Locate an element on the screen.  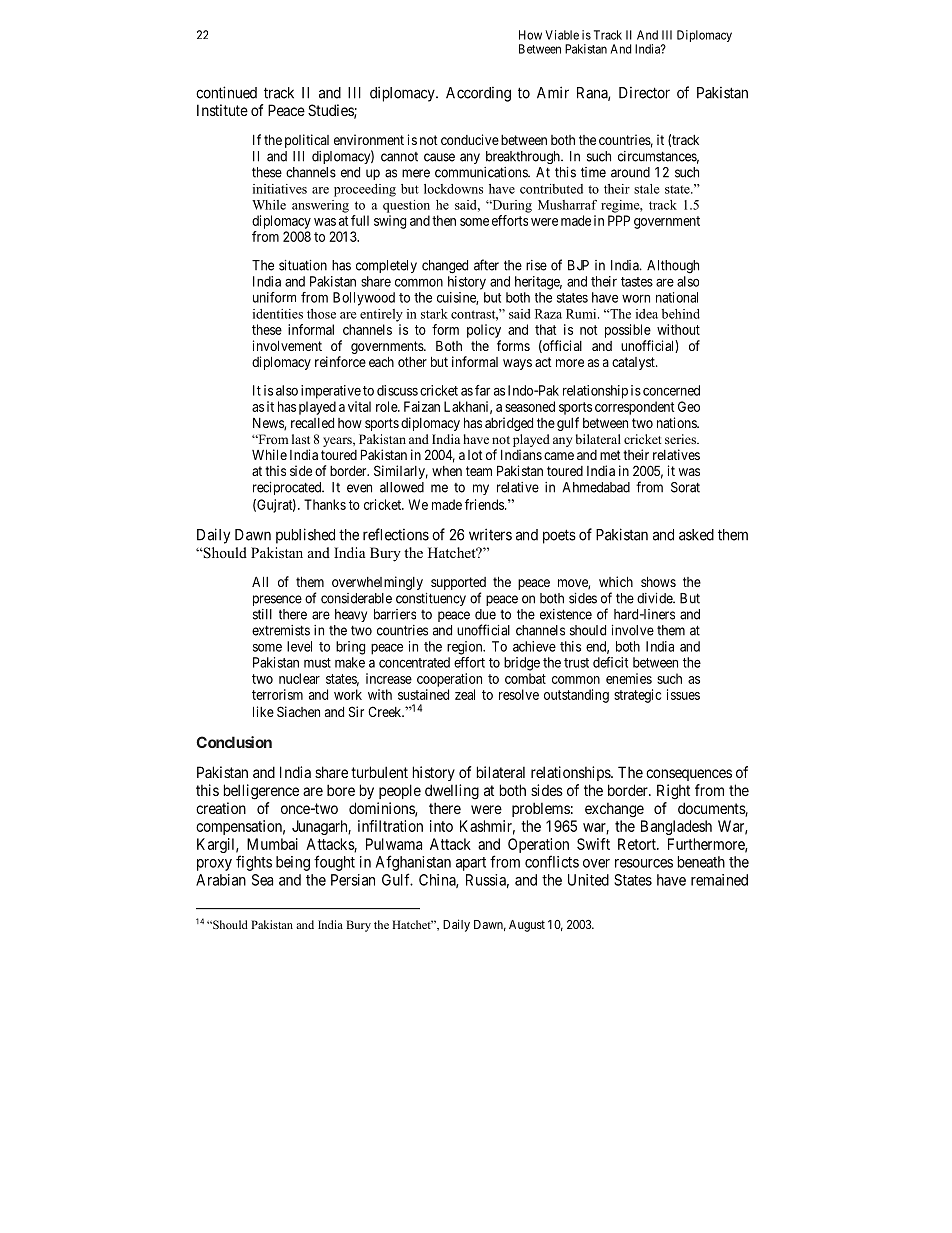
extremists is located at coordinates (281, 630).
